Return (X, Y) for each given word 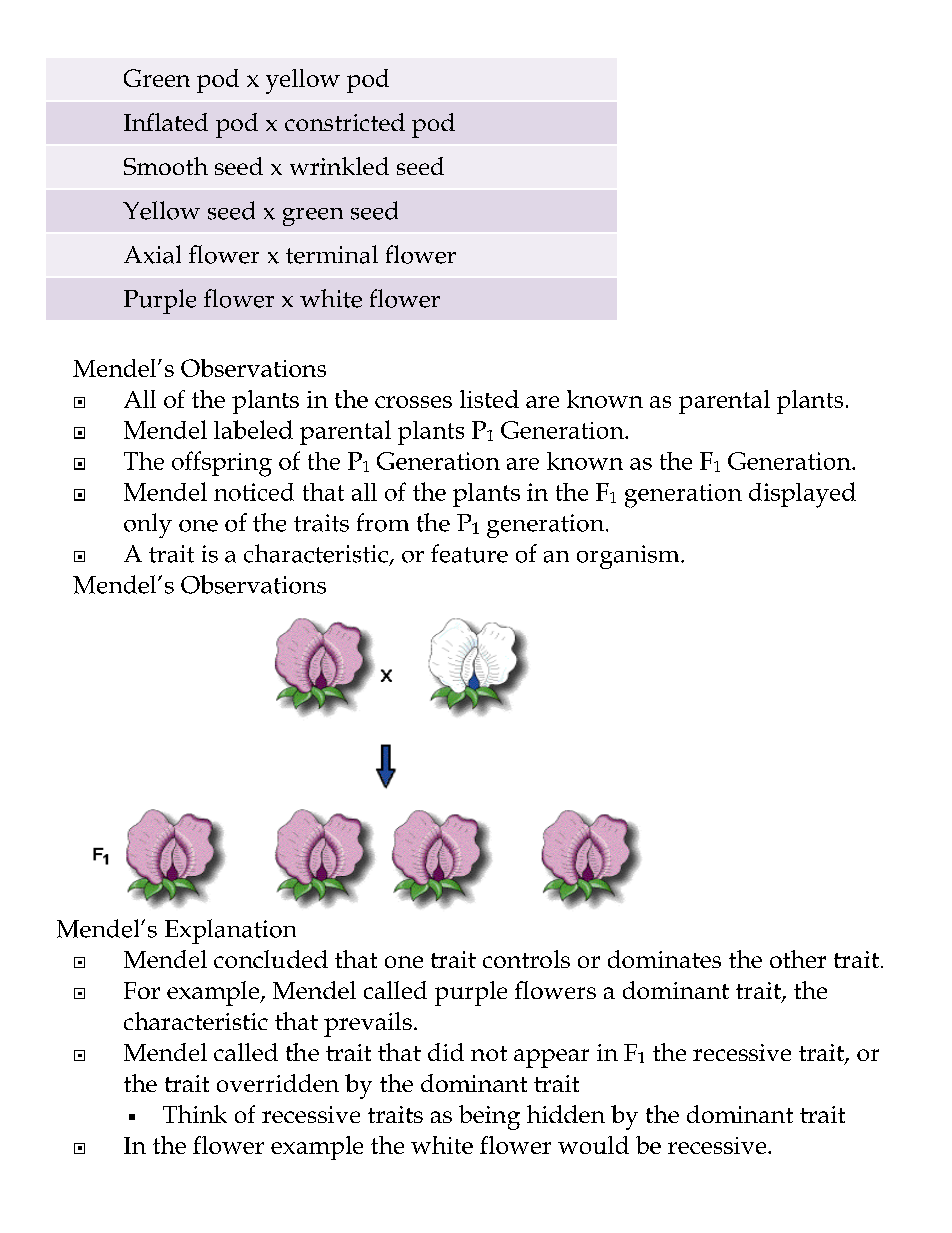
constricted (345, 122)
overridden (278, 1083)
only (148, 525)
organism (629, 557)
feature (469, 553)
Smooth (166, 166)
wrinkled (339, 166)
